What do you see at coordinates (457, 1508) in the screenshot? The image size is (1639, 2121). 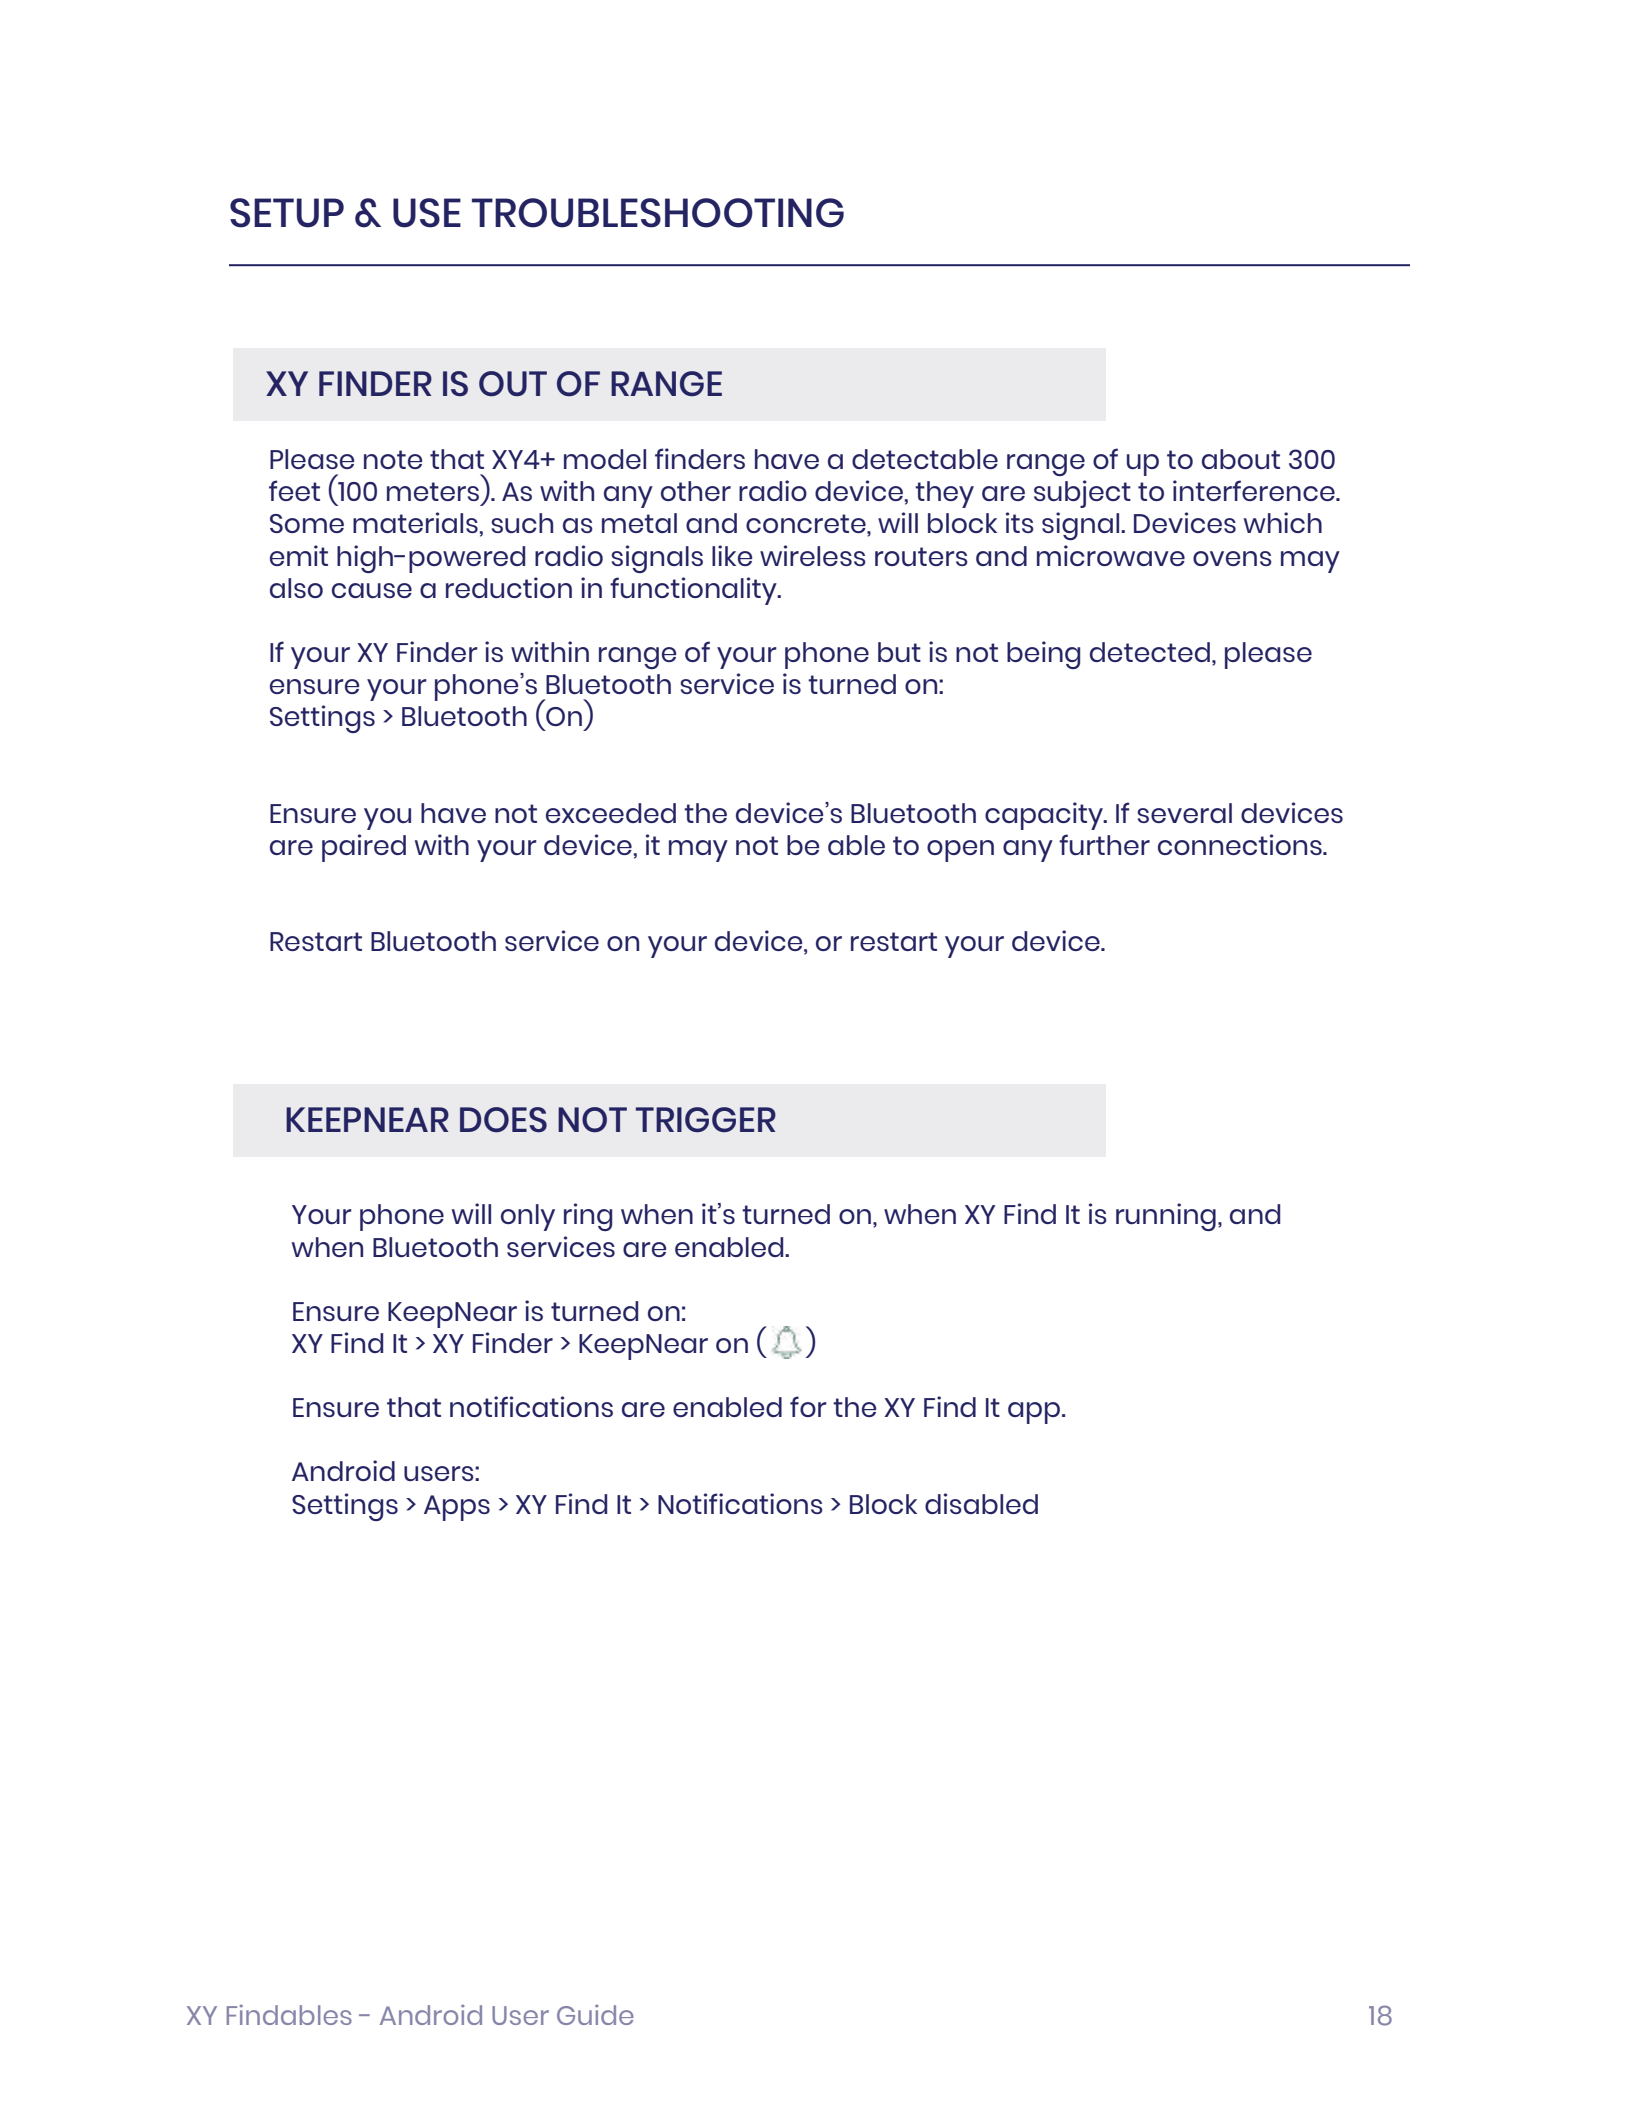 I see `Apps` at bounding box center [457, 1508].
